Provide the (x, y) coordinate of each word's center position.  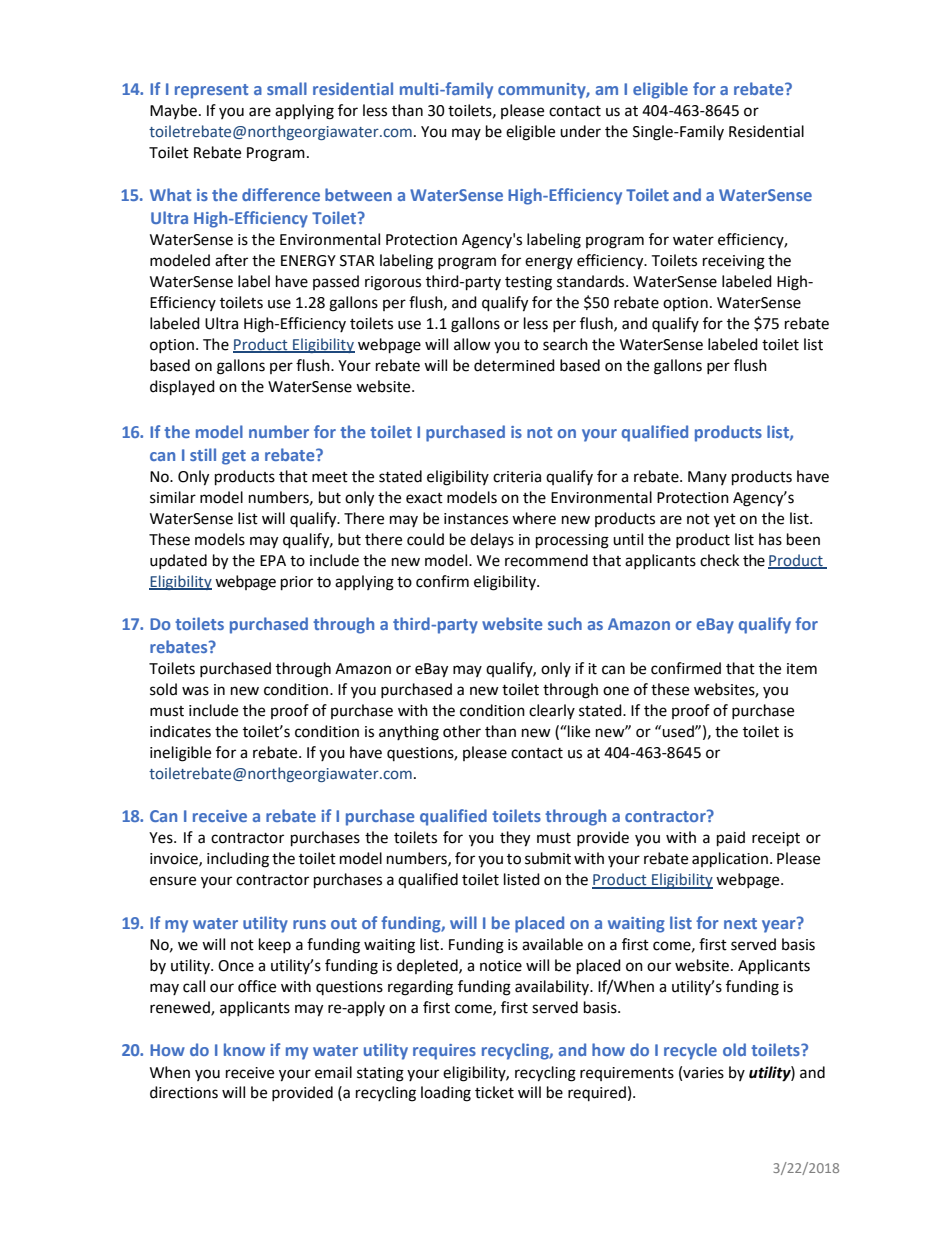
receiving (734, 262)
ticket (494, 1092)
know (244, 1049)
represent (211, 91)
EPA (273, 560)
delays (492, 540)
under (580, 131)
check (719, 560)
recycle (690, 1051)
